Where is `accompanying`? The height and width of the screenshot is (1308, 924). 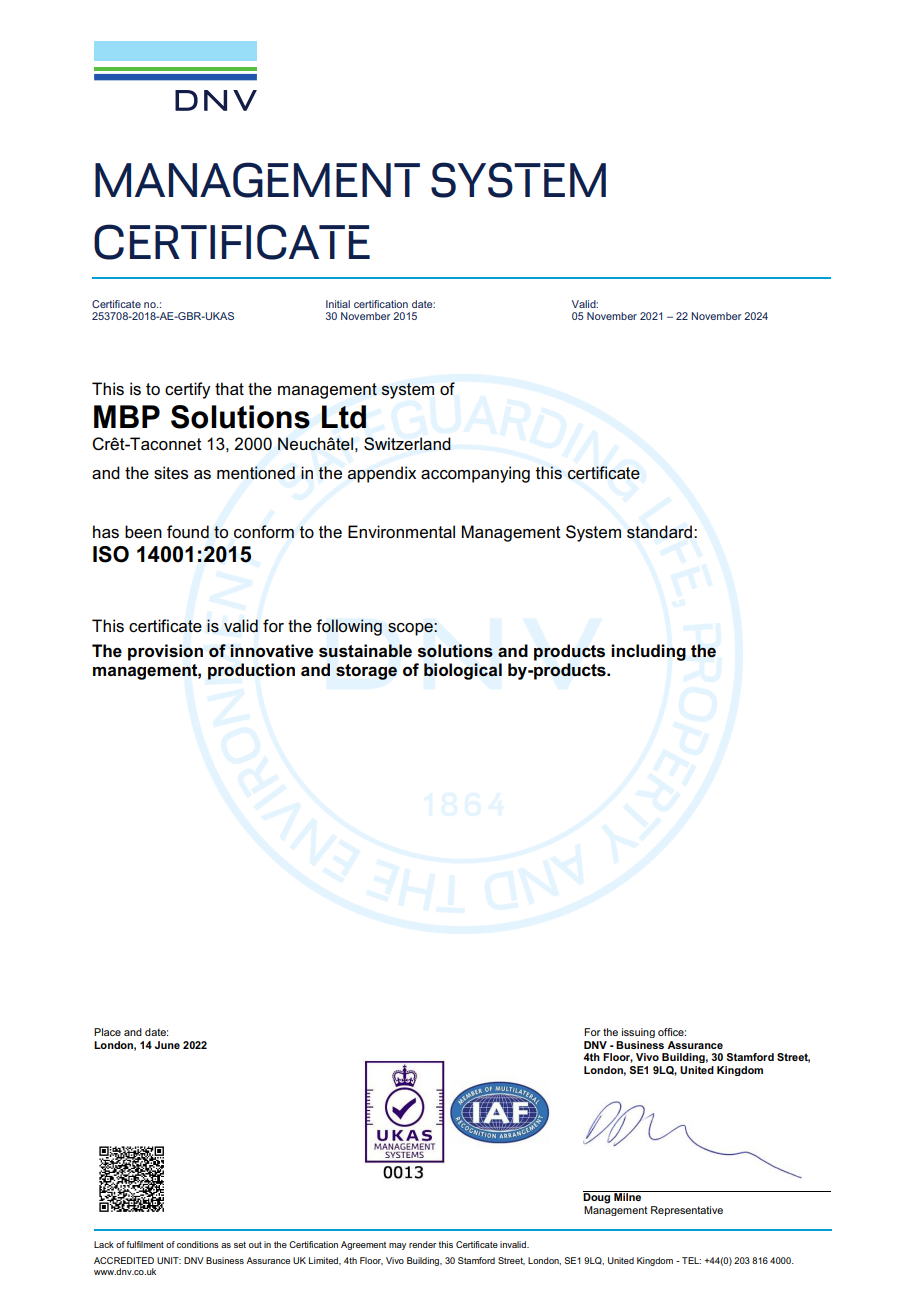 accompanying is located at coordinates (475, 474).
